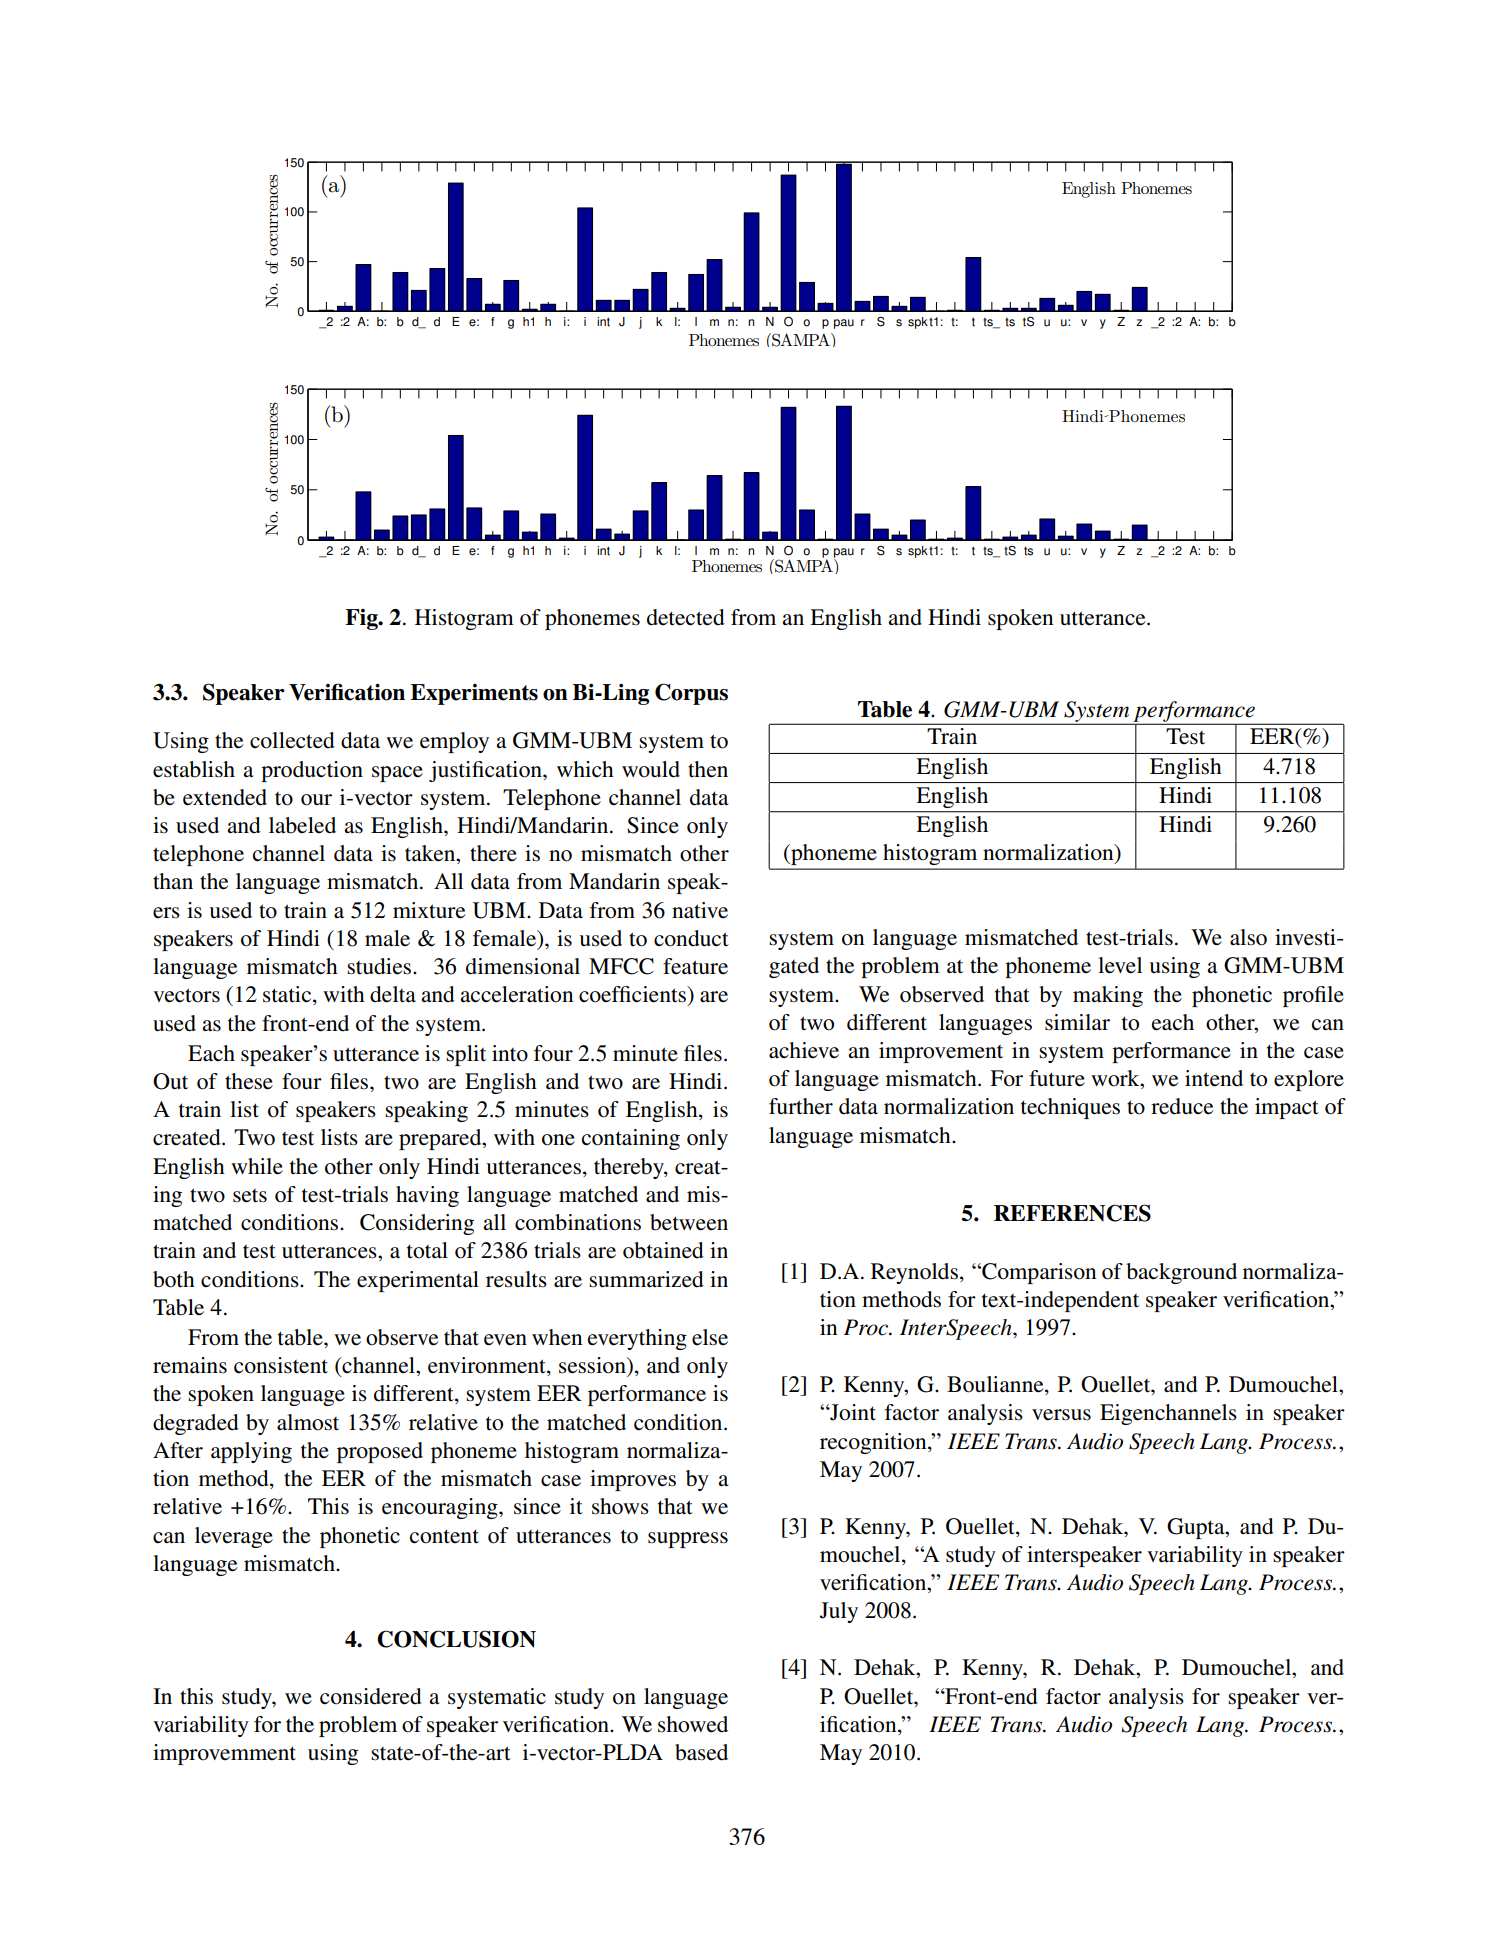 The image size is (1494, 1933). Describe the element at coordinates (686, 617) in the screenshot. I see `detected` at that location.
